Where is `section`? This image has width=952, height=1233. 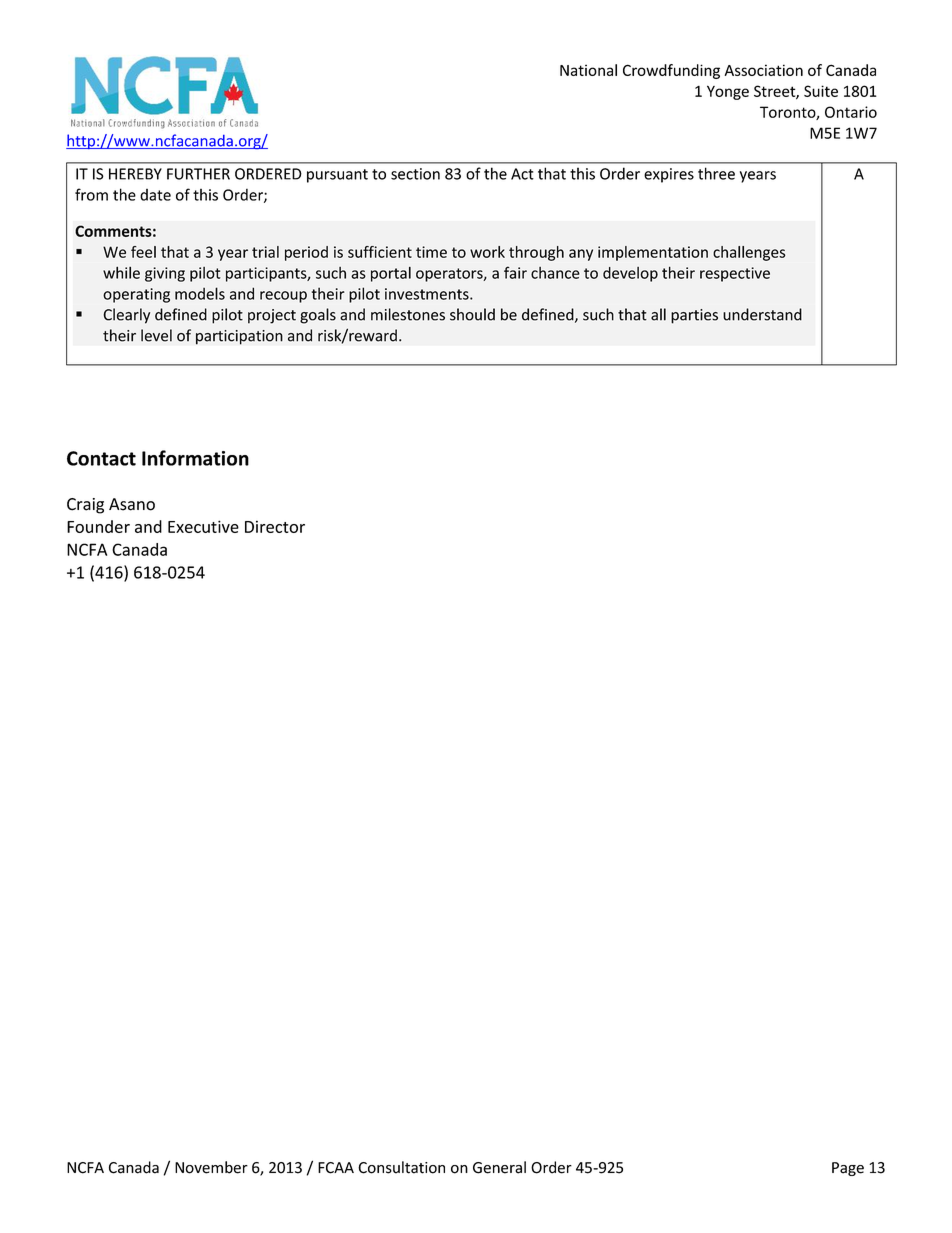
section is located at coordinates (415, 174).
